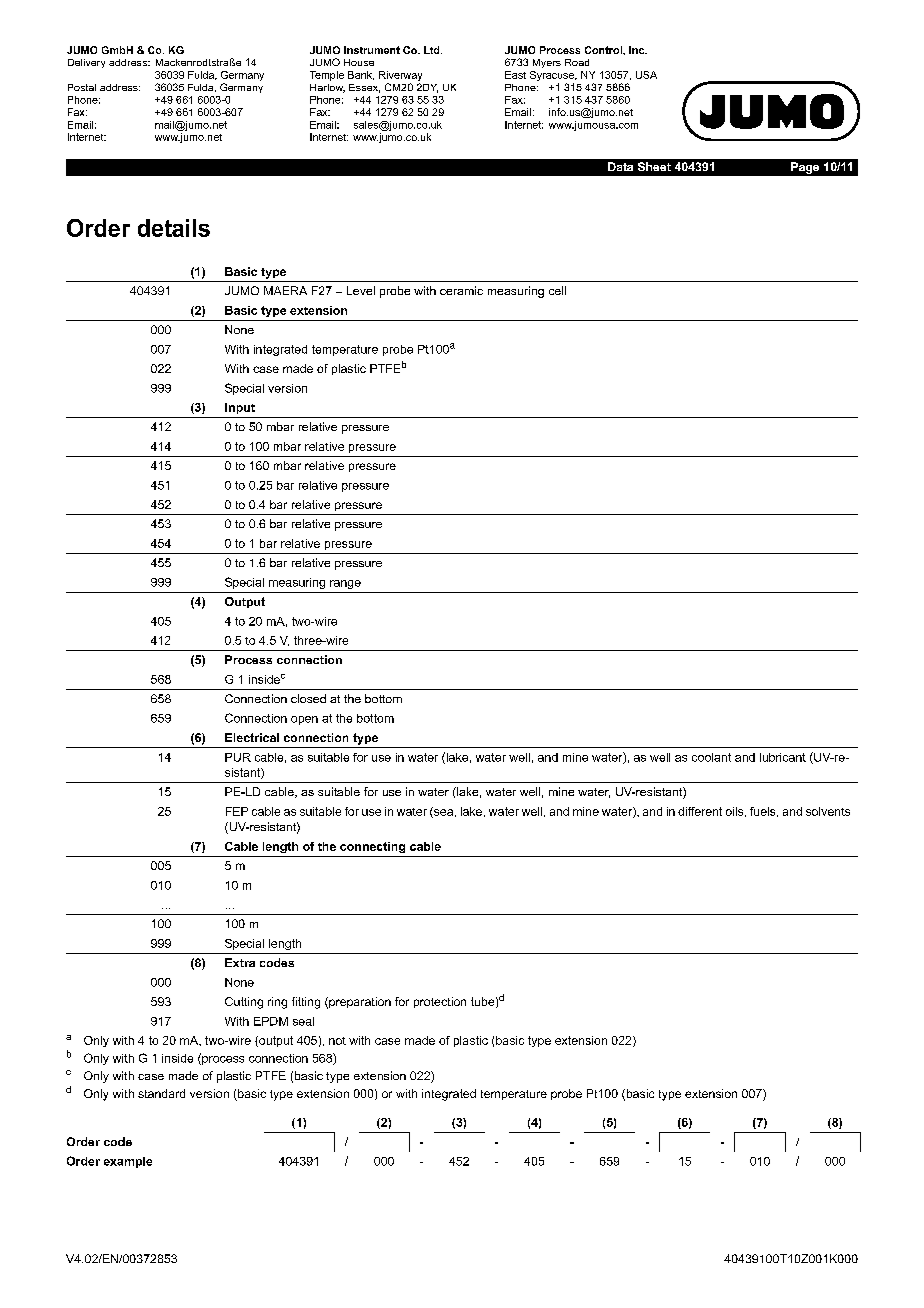 The height and width of the screenshot is (1308, 924). What do you see at coordinates (345, 584) in the screenshot?
I see `range` at bounding box center [345, 584].
